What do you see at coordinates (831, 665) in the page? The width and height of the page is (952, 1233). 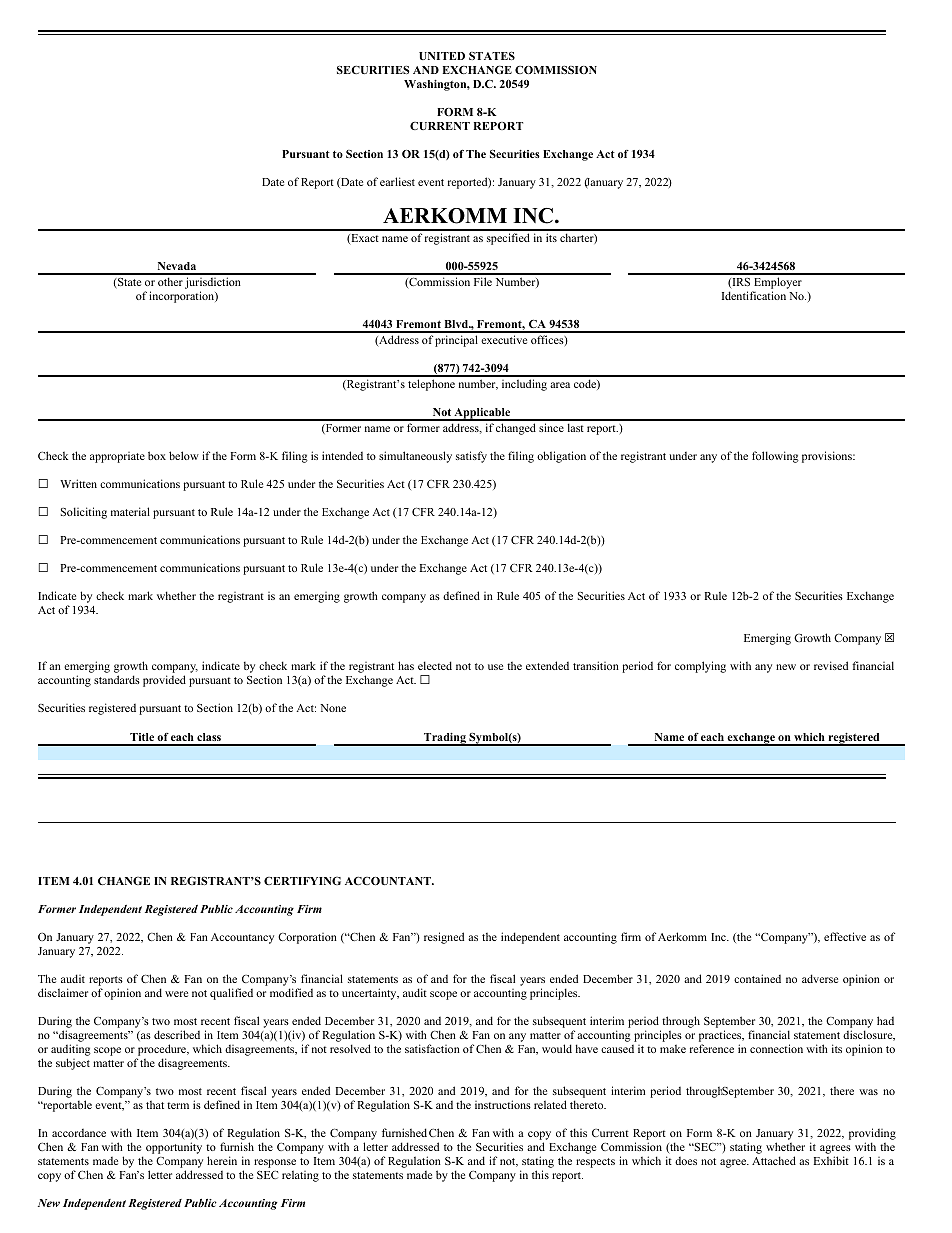 I see `revised` at bounding box center [831, 665].
